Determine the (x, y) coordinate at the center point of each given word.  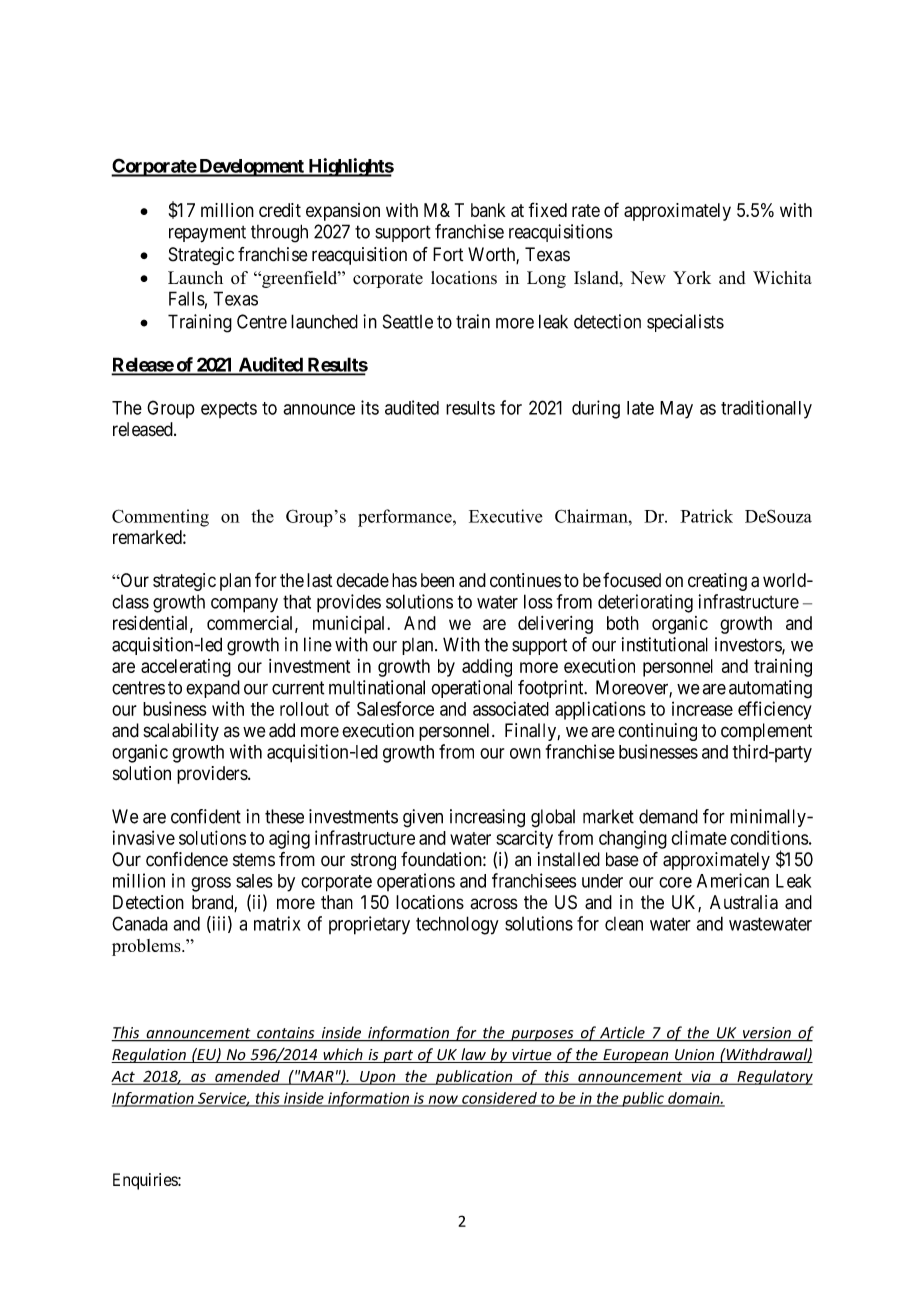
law (473, 1055)
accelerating (186, 668)
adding (487, 668)
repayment (207, 234)
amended (247, 1077)
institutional (665, 644)
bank (488, 210)
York (692, 277)
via (701, 1077)
